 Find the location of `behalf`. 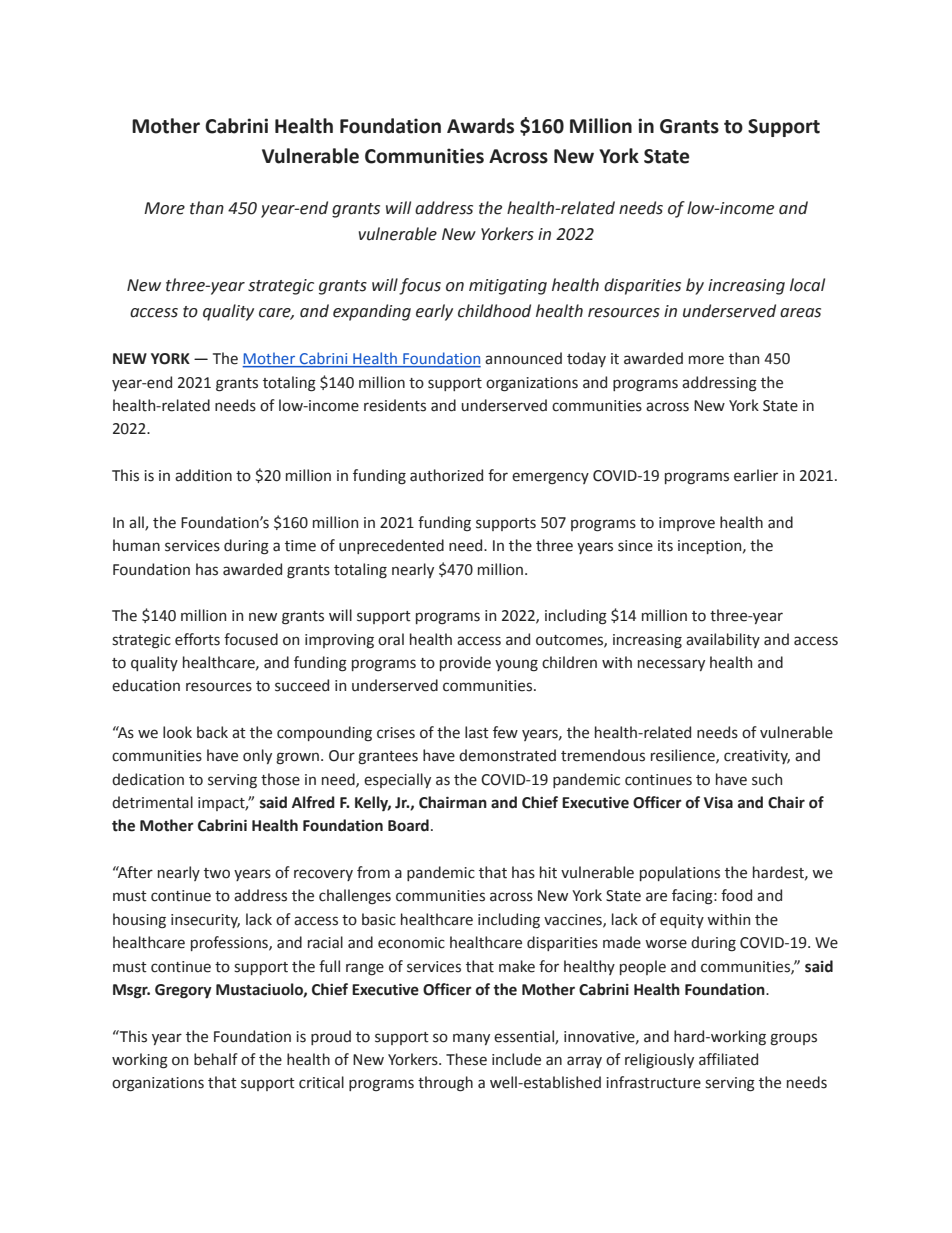

behalf is located at coordinates (216, 1059).
